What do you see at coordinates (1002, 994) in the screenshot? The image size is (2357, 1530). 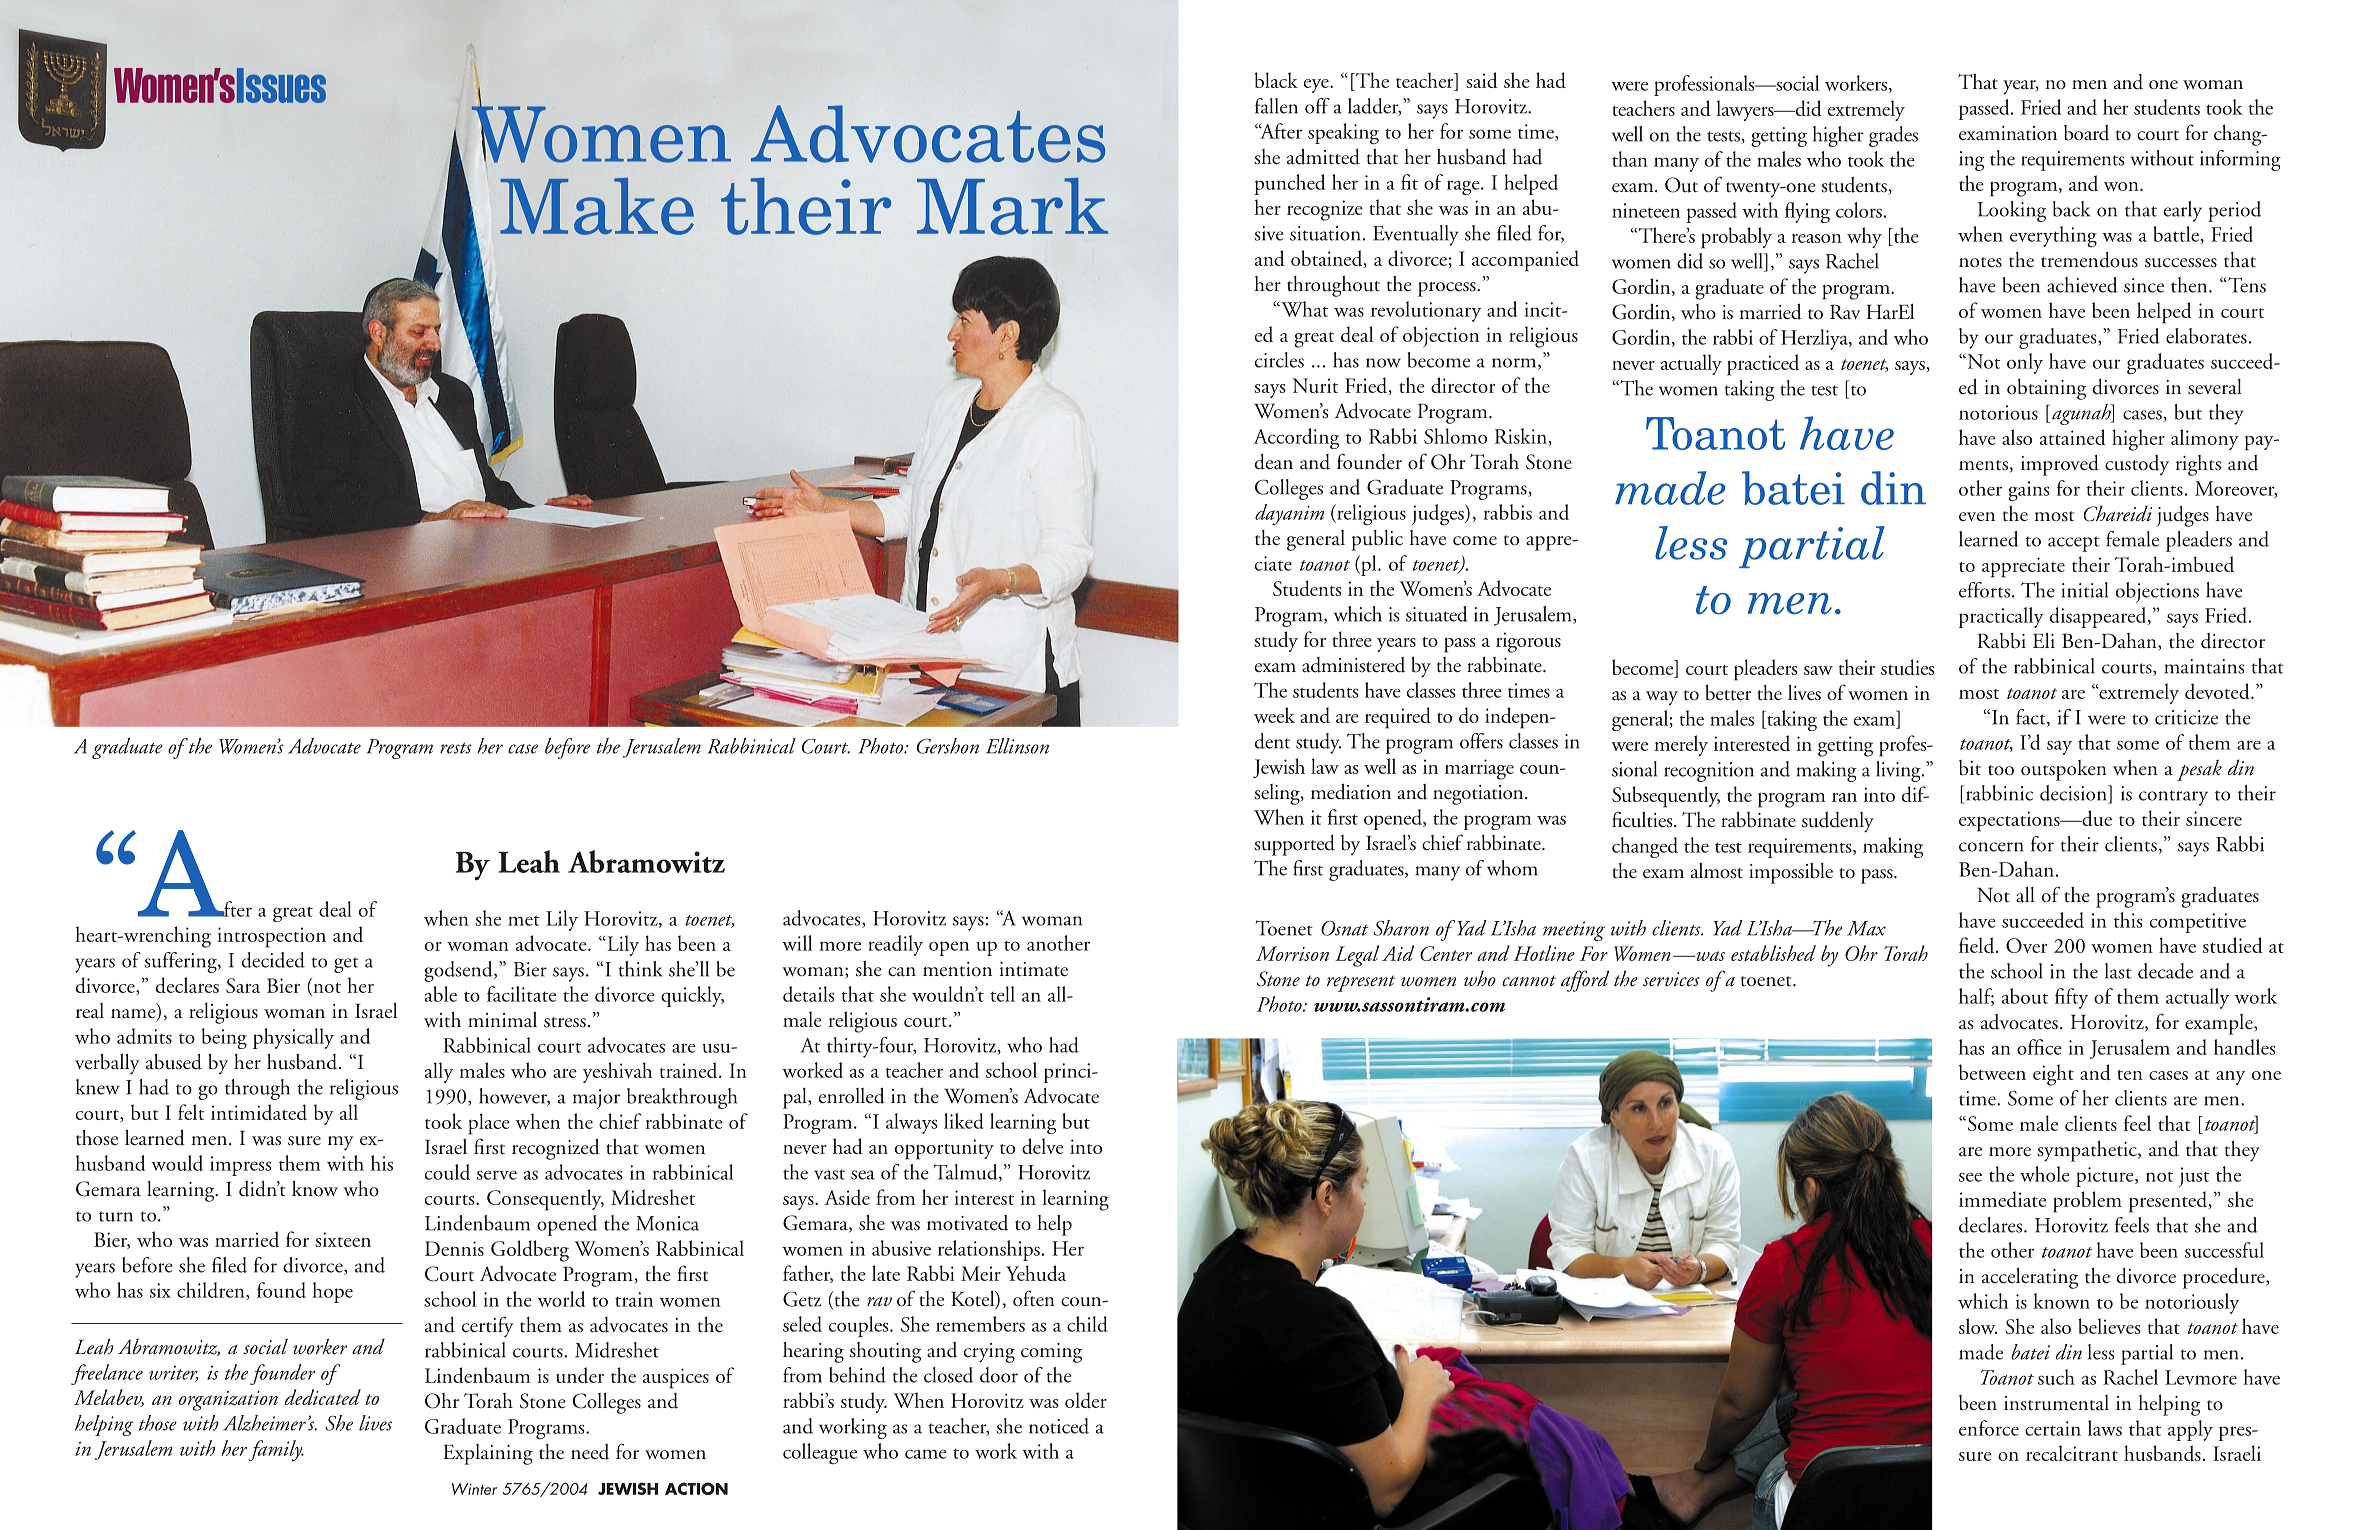 I see `tell` at bounding box center [1002, 994].
